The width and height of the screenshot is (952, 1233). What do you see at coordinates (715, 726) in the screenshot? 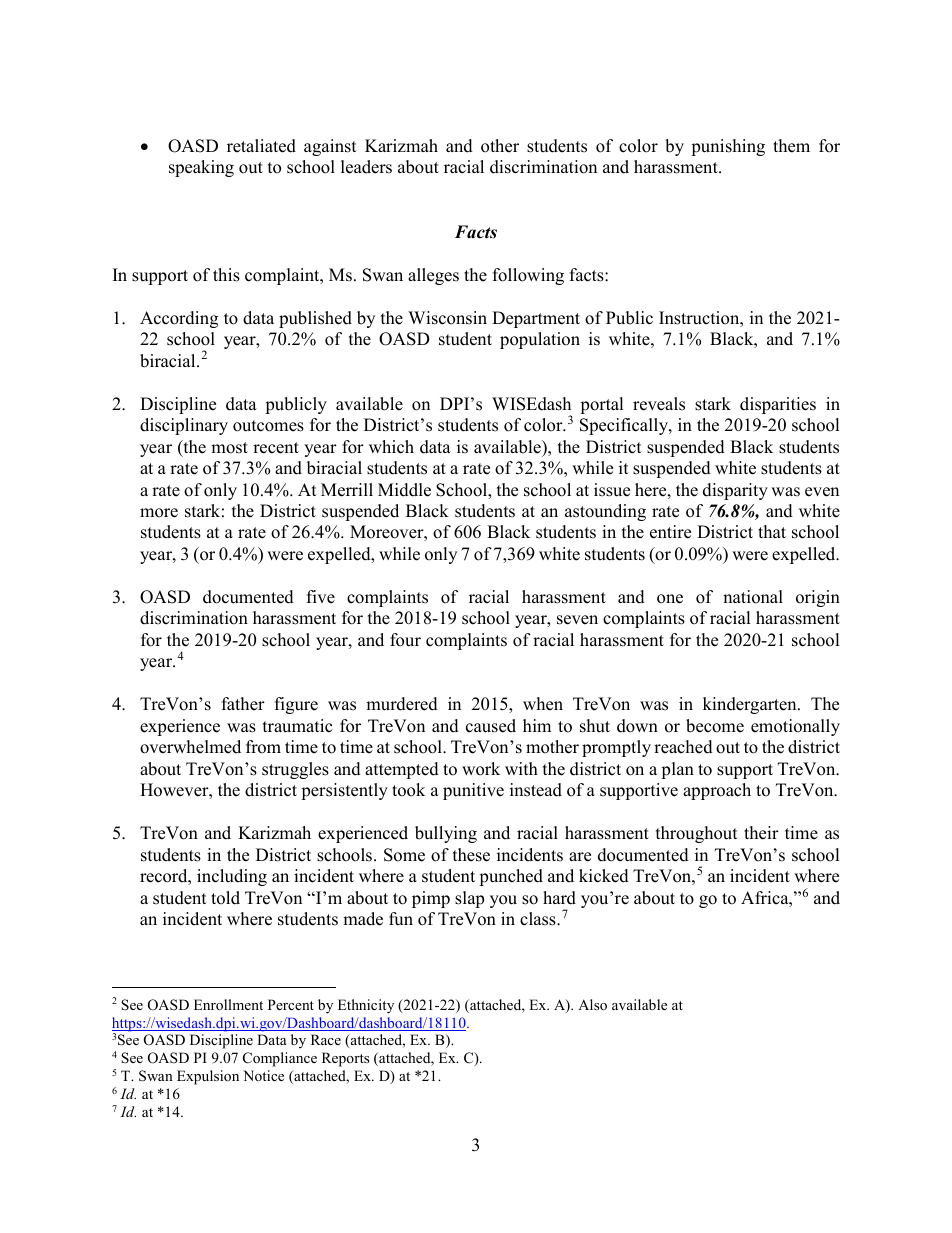
I see `become` at bounding box center [715, 726].
